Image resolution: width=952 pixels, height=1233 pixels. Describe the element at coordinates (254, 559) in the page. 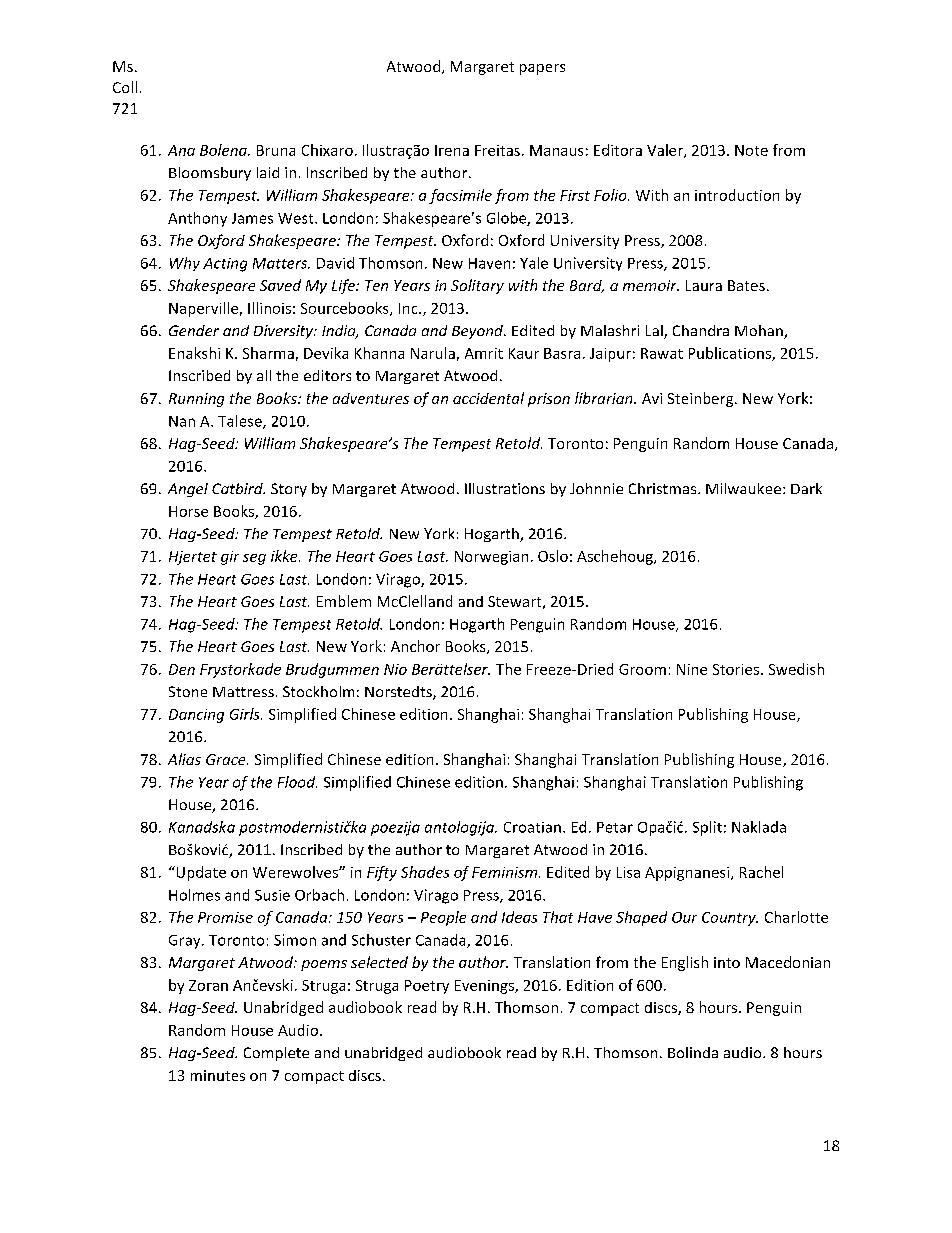

I see `seg` at that location.
